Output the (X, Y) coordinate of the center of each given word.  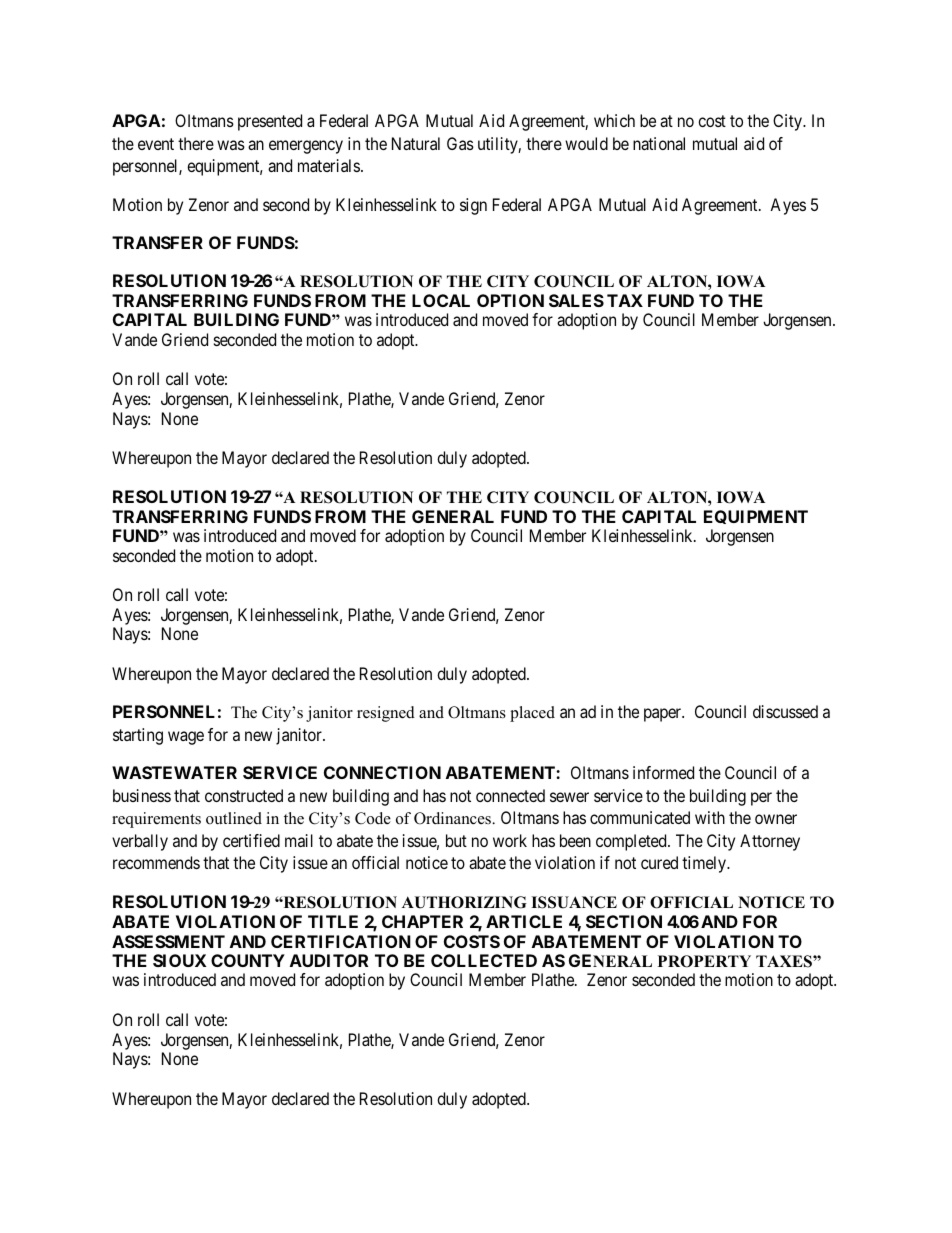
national (659, 143)
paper (664, 715)
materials (329, 165)
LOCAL (441, 300)
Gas (460, 143)
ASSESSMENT (168, 941)
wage (186, 738)
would (586, 143)
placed (532, 714)
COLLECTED (484, 960)
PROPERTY (704, 961)
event (156, 144)
